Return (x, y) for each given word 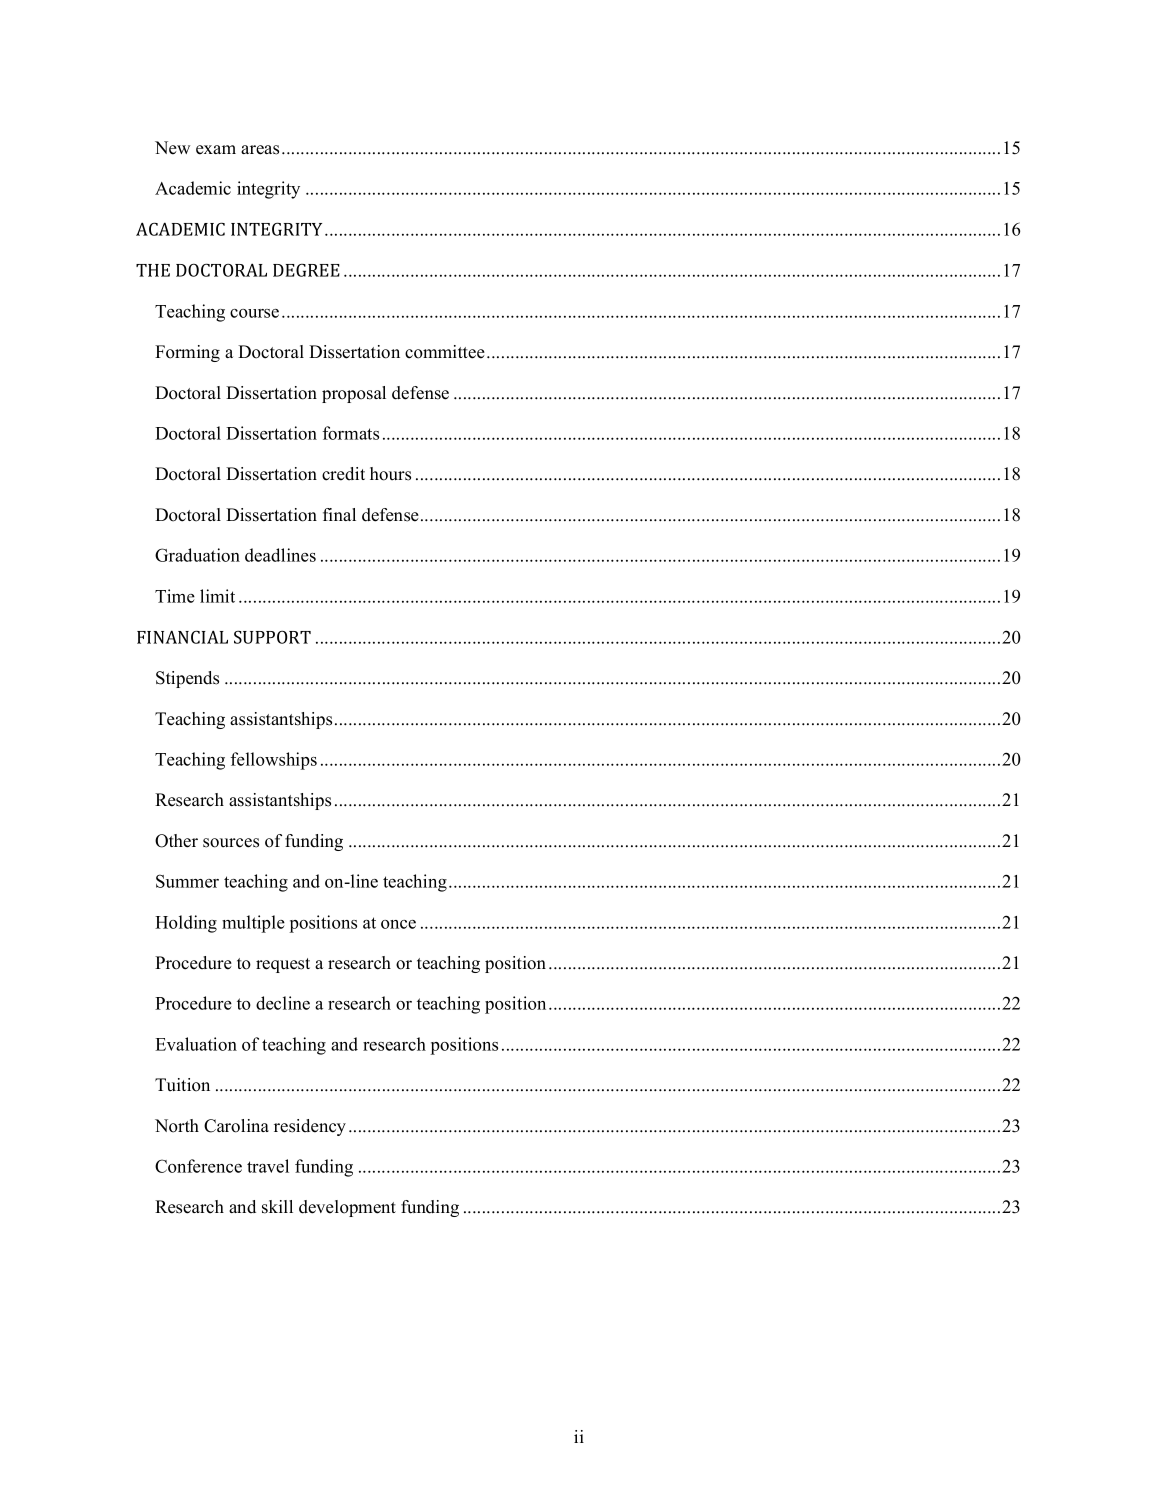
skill (277, 1207)
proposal (354, 394)
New (172, 148)
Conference (198, 1166)
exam (216, 150)
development (347, 1208)
